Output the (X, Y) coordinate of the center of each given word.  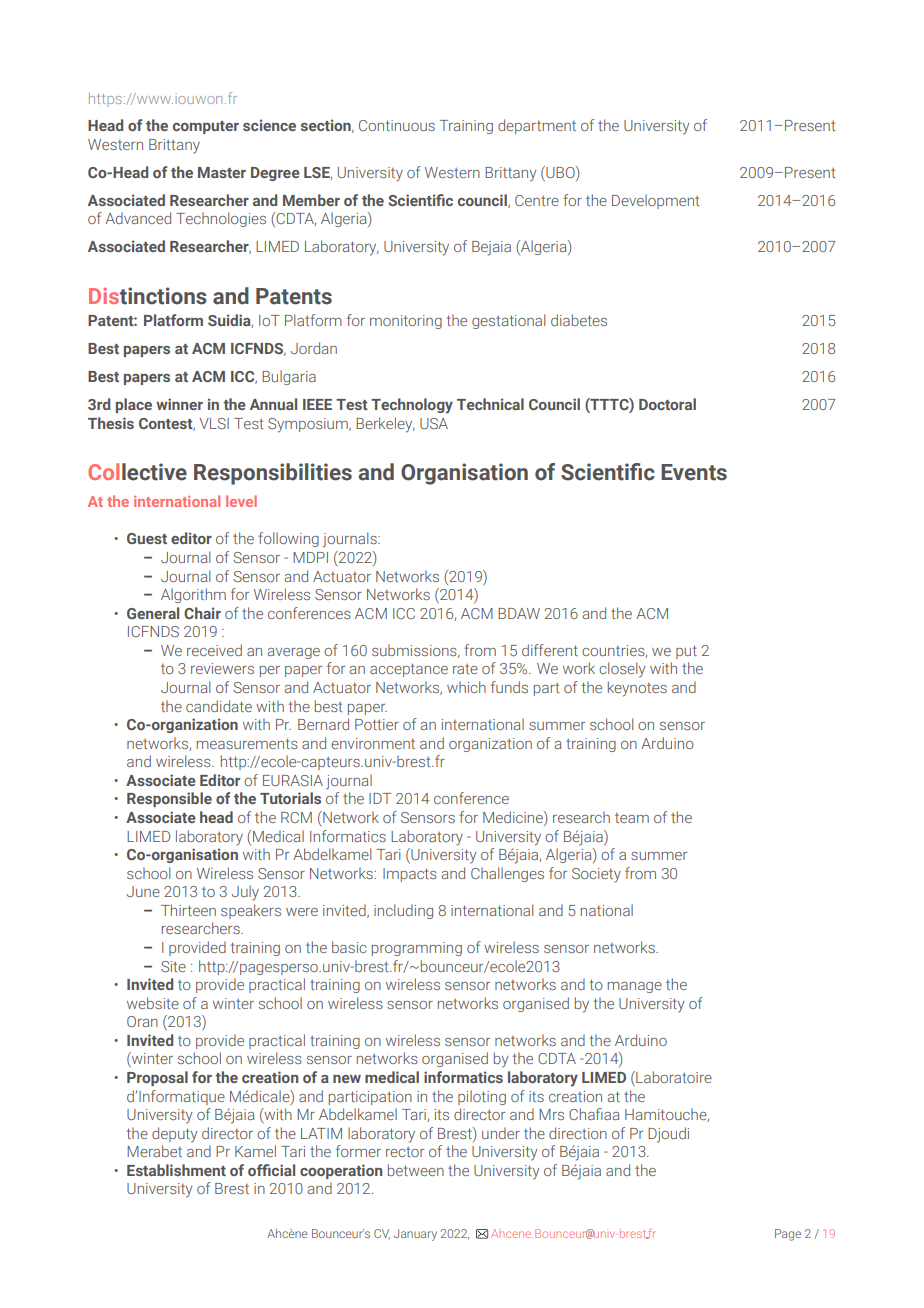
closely (622, 670)
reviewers (222, 668)
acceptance (409, 670)
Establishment (176, 1170)
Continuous (397, 125)
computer (206, 127)
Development (655, 201)
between (416, 1170)
